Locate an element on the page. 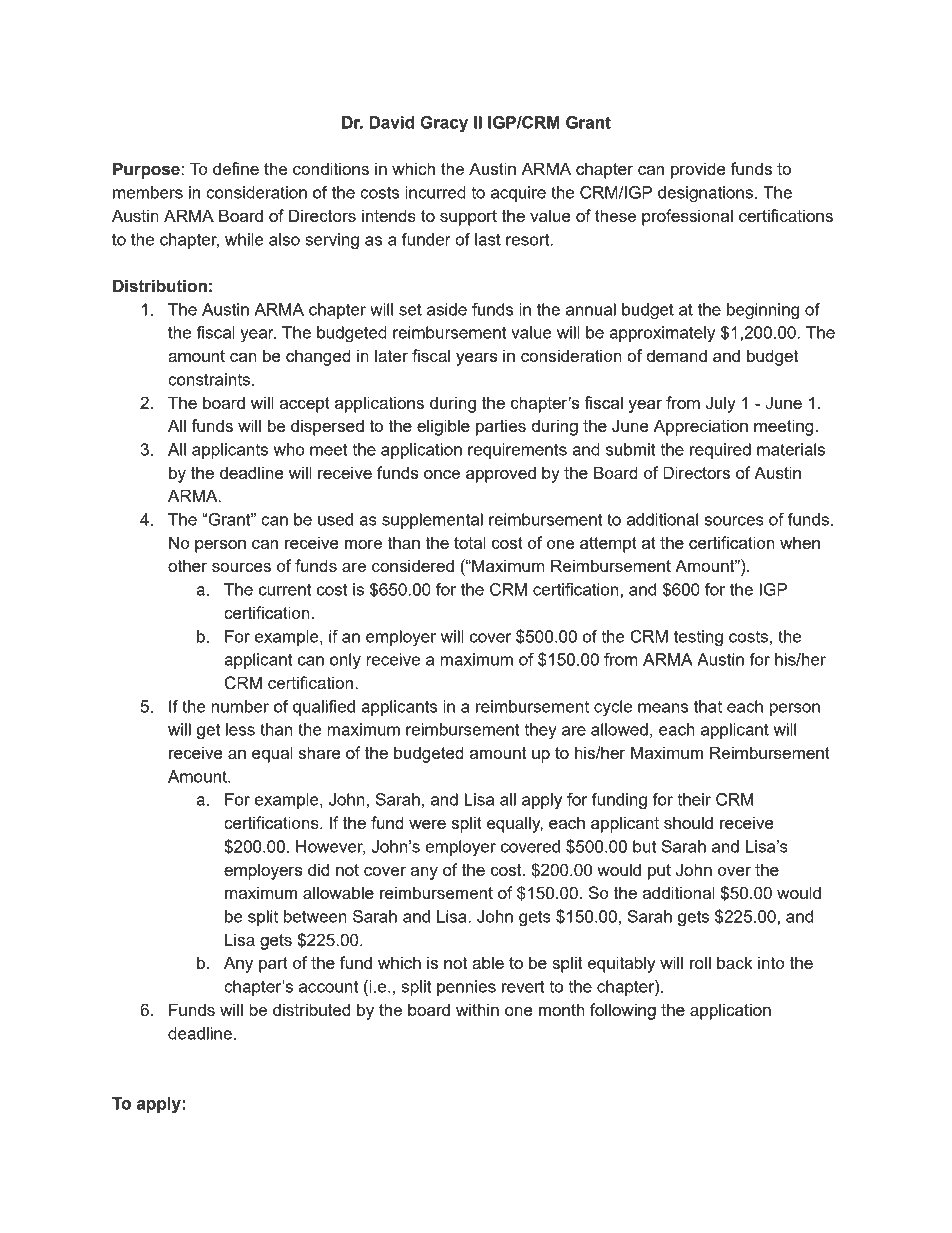 The width and height of the image is (952, 1233). define is located at coordinates (236, 168).
